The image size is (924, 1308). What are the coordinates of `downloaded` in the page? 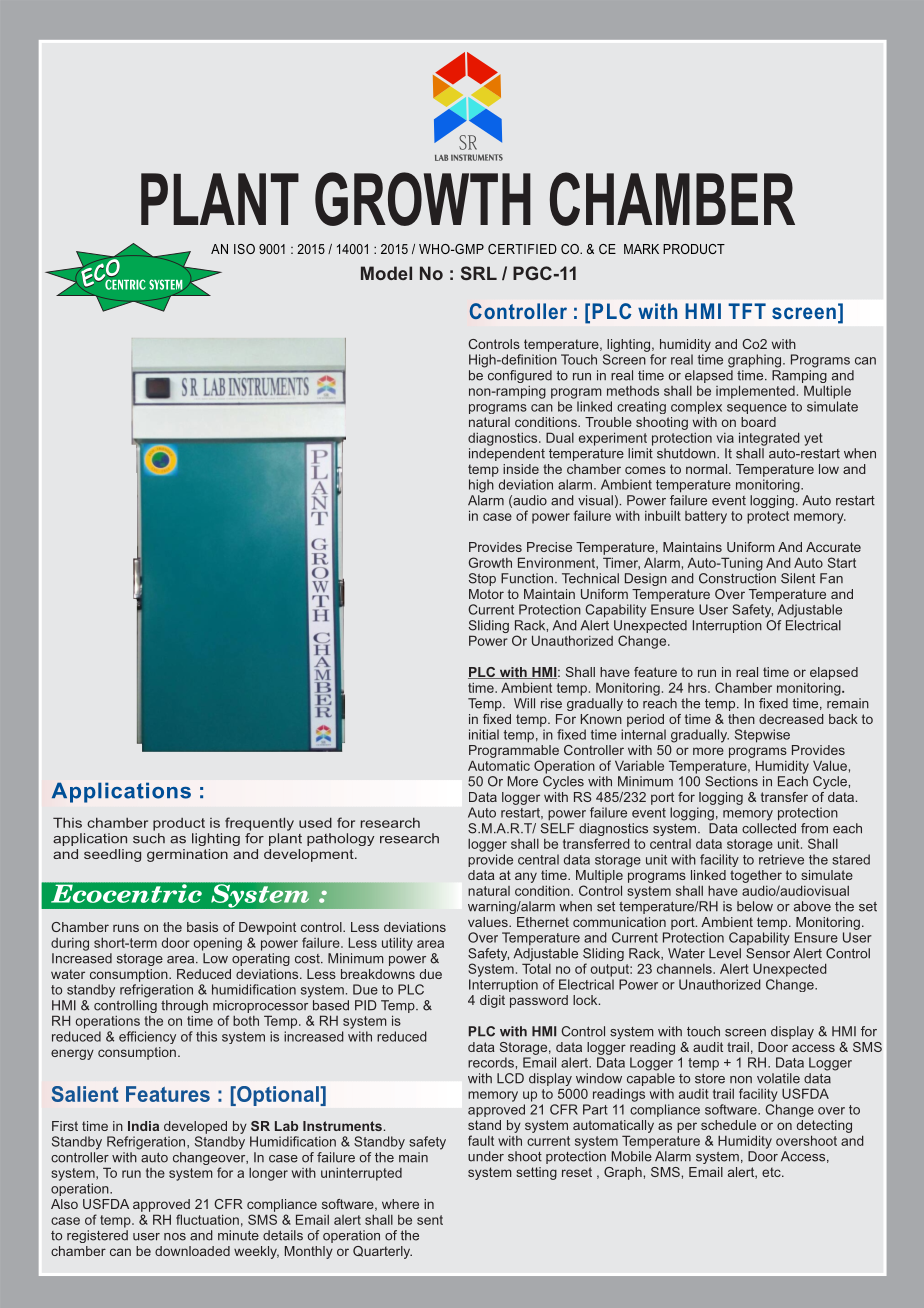 It's located at (192, 1251).
